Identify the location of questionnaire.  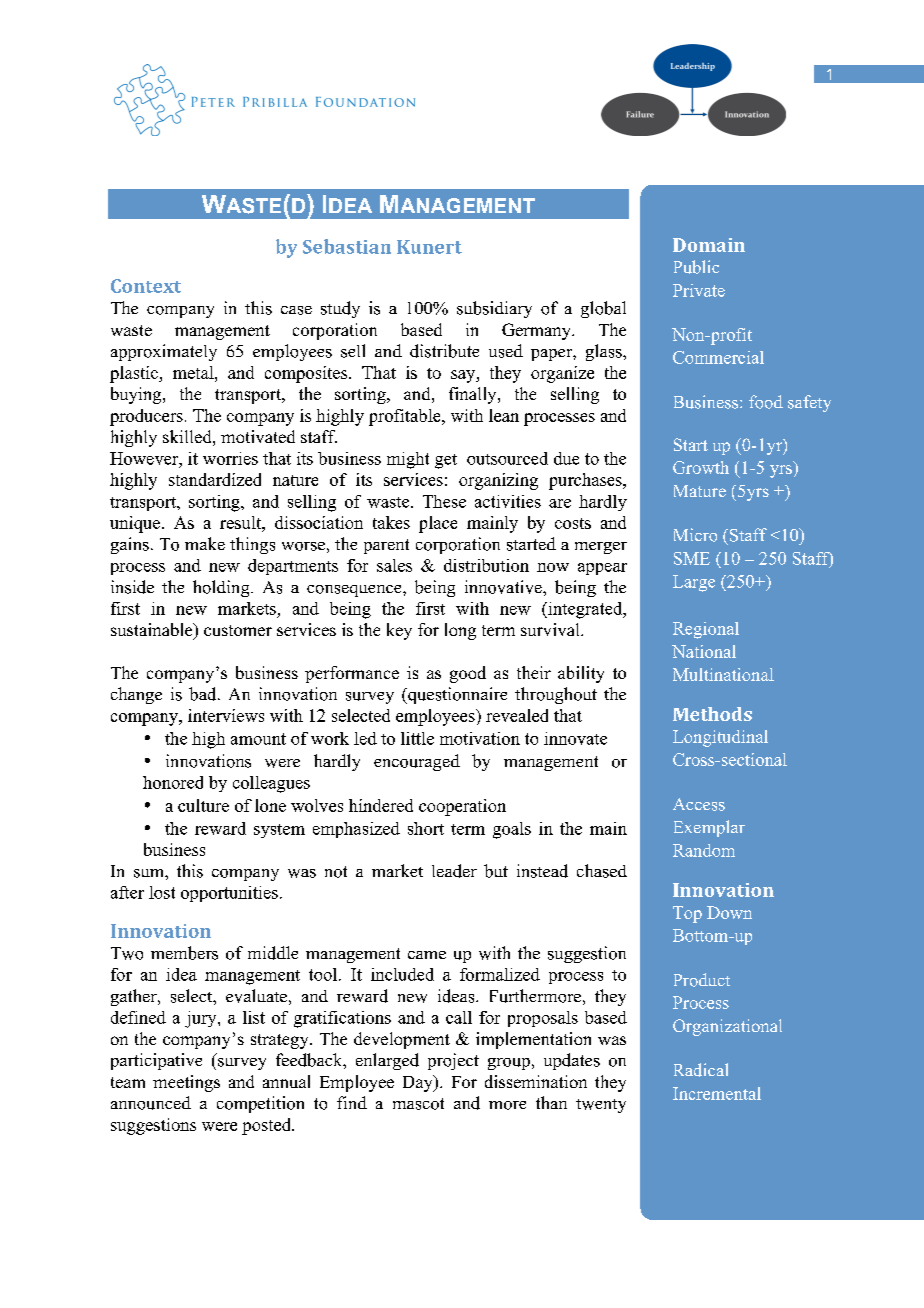
(456, 695).
